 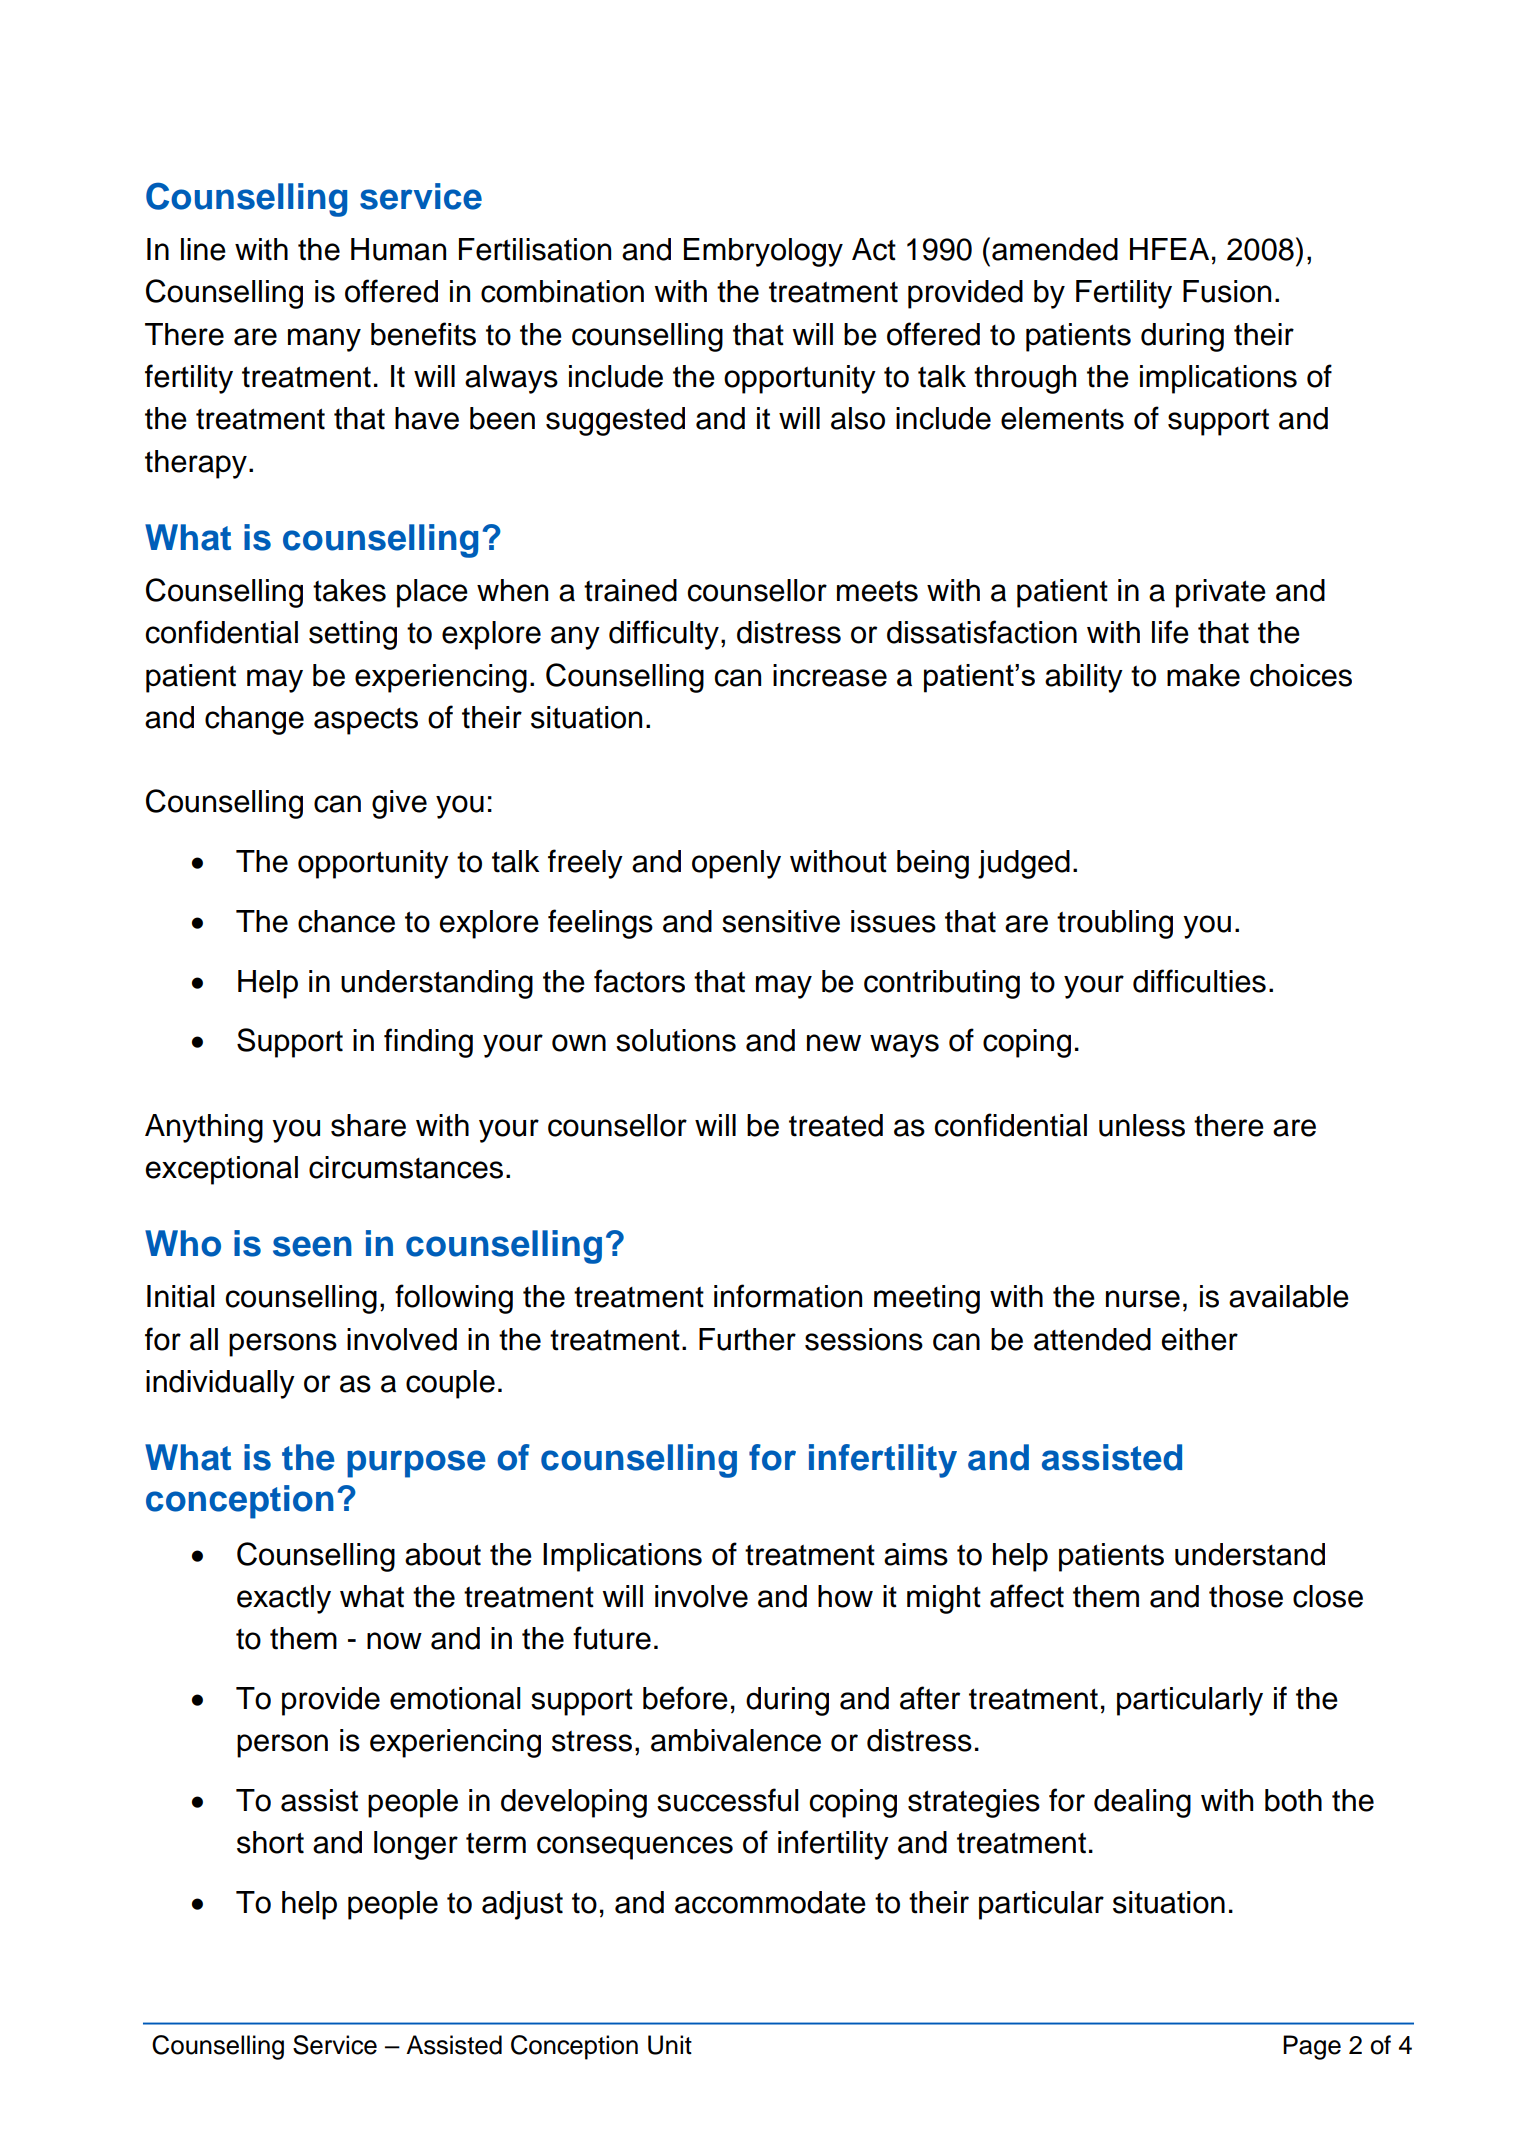 What do you see at coordinates (845, 1596) in the page?
I see `how` at bounding box center [845, 1596].
